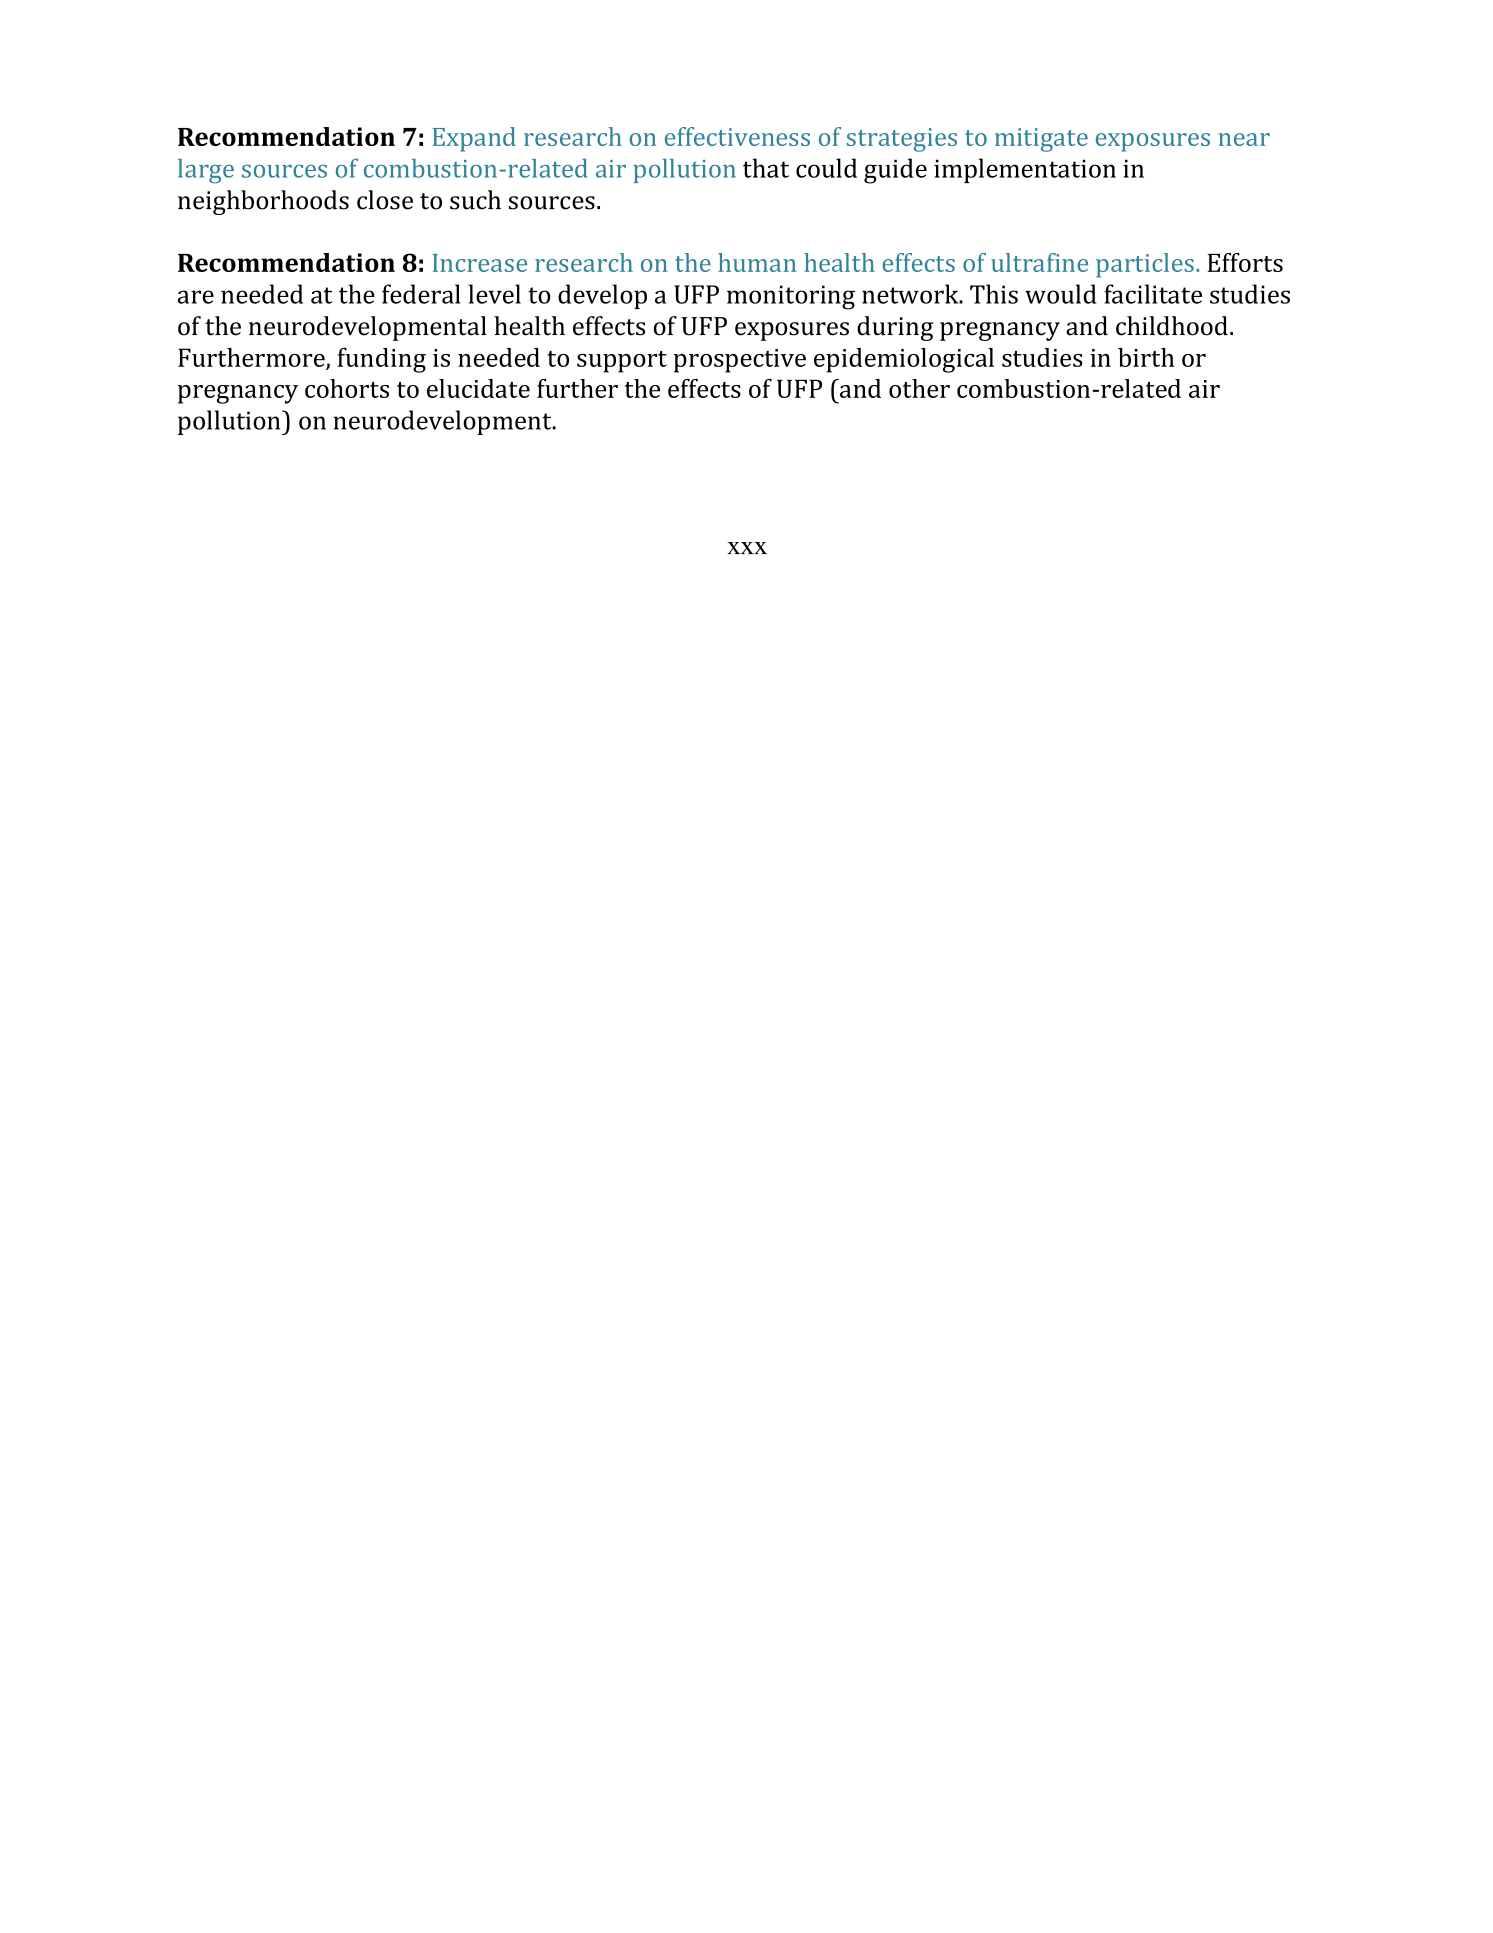 Image resolution: width=1493 pixels, height=1933 pixels. What do you see at coordinates (757, 262) in the image?
I see `human` at bounding box center [757, 262].
